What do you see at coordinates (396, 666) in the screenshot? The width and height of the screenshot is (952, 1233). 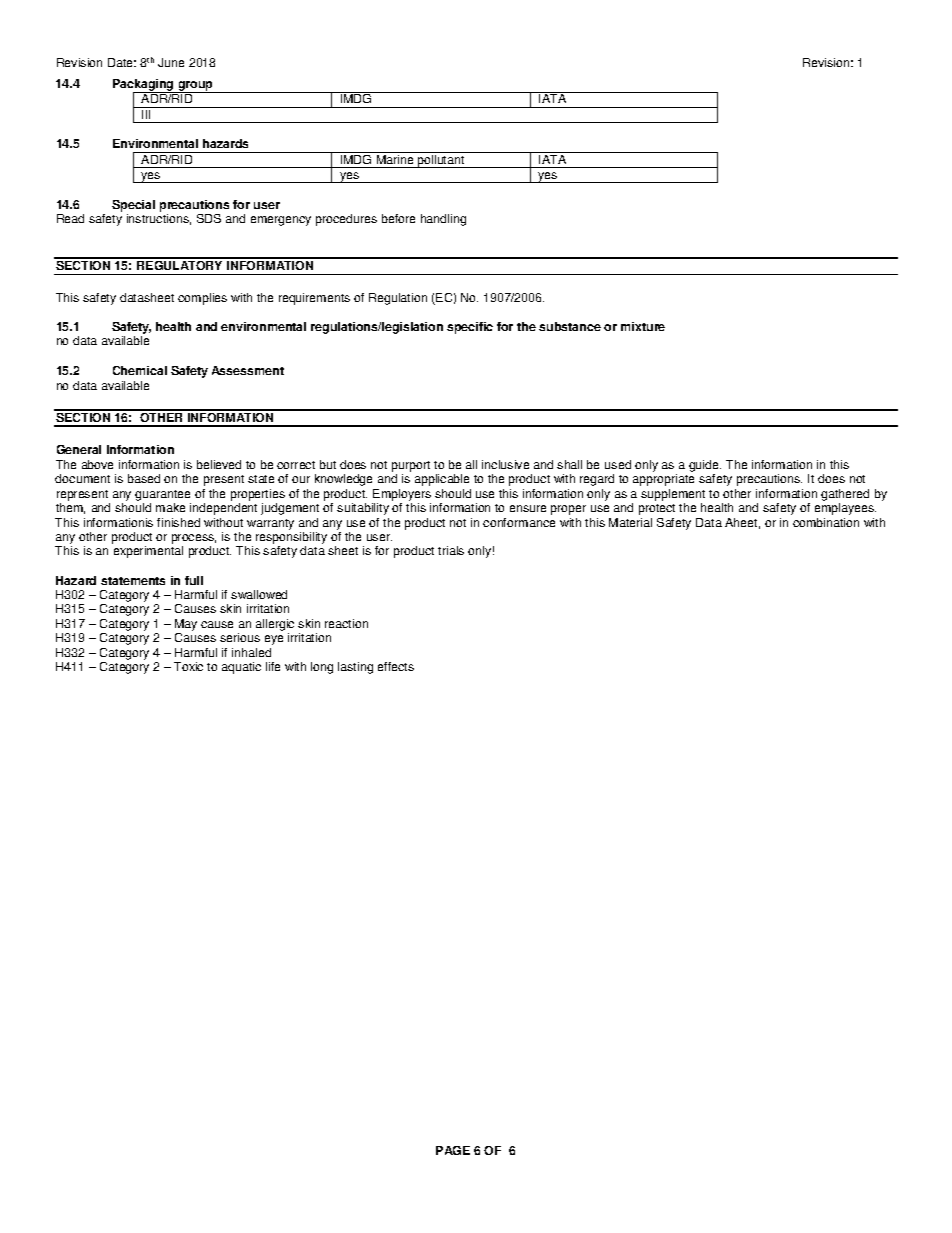 I see `effects` at bounding box center [396, 666].
